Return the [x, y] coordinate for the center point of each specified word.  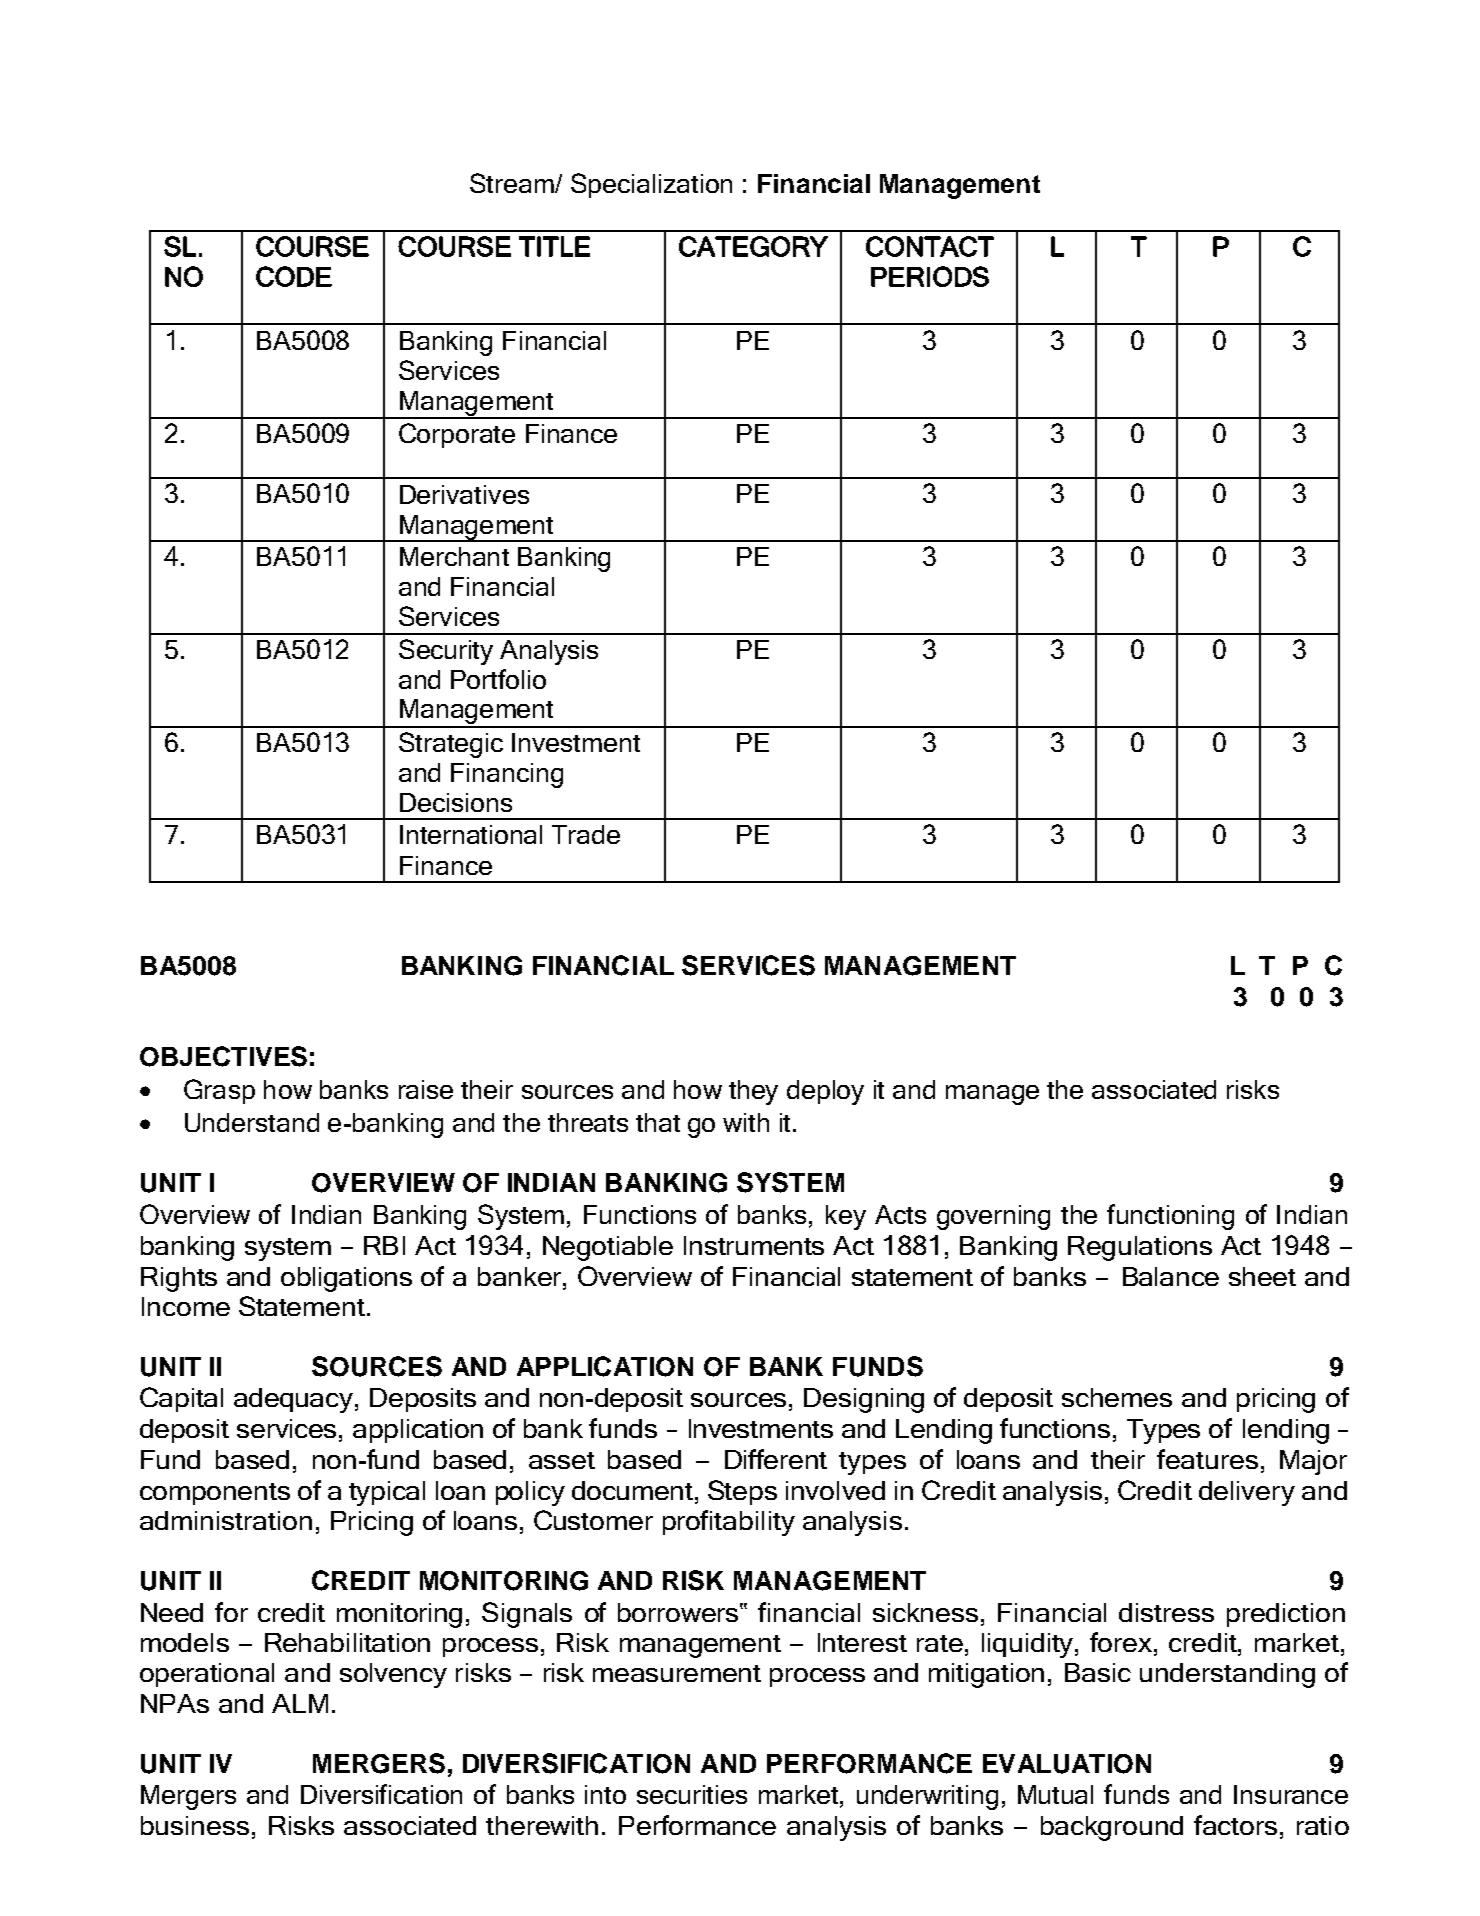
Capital [181, 1399]
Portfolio [498, 679]
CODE [294, 276]
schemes [1117, 1397]
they [753, 1092]
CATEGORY [753, 246]
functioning [1170, 1217]
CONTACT [930, 246]
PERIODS [930, 276]
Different [776, 1459]
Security [446, 652]
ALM [300, 1703]
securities [692, 1794]
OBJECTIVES [223, 1056]
